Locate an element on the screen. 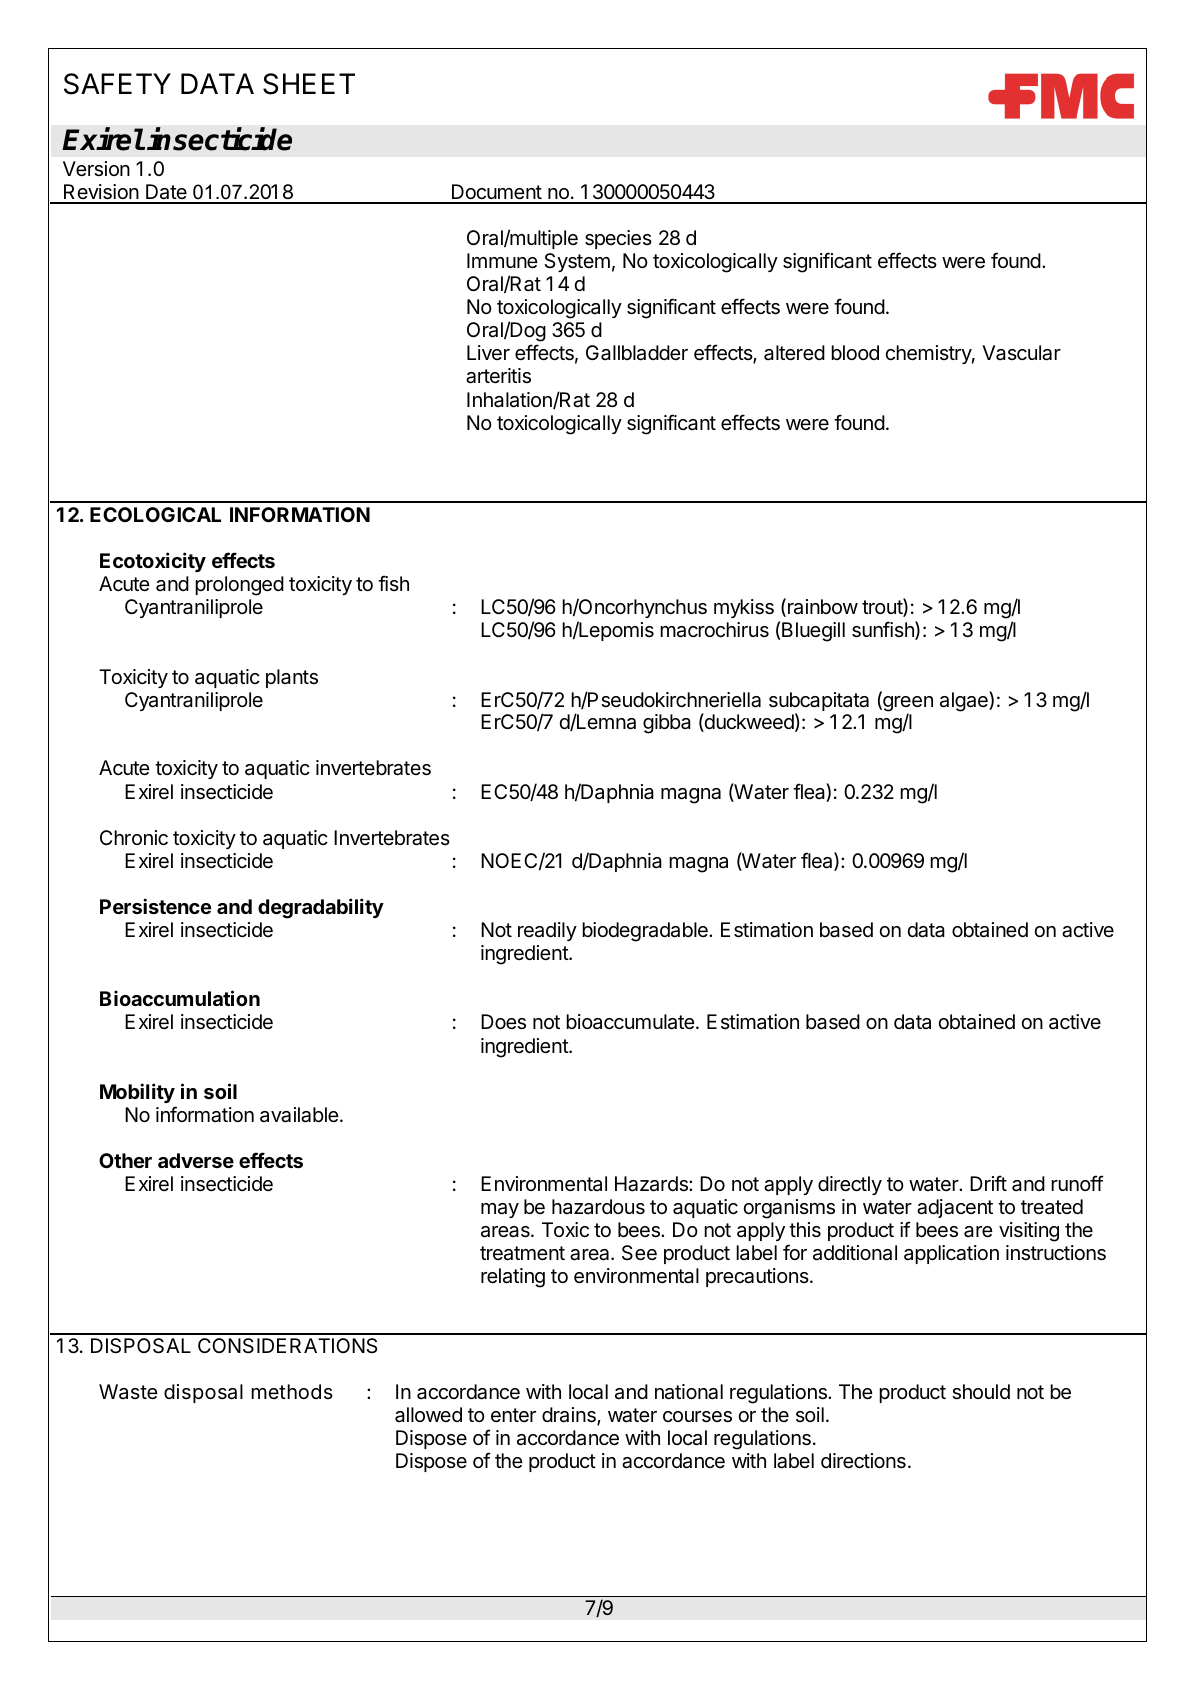 The image size is (1195, 1690). species is located at coordinates (618, 239).
